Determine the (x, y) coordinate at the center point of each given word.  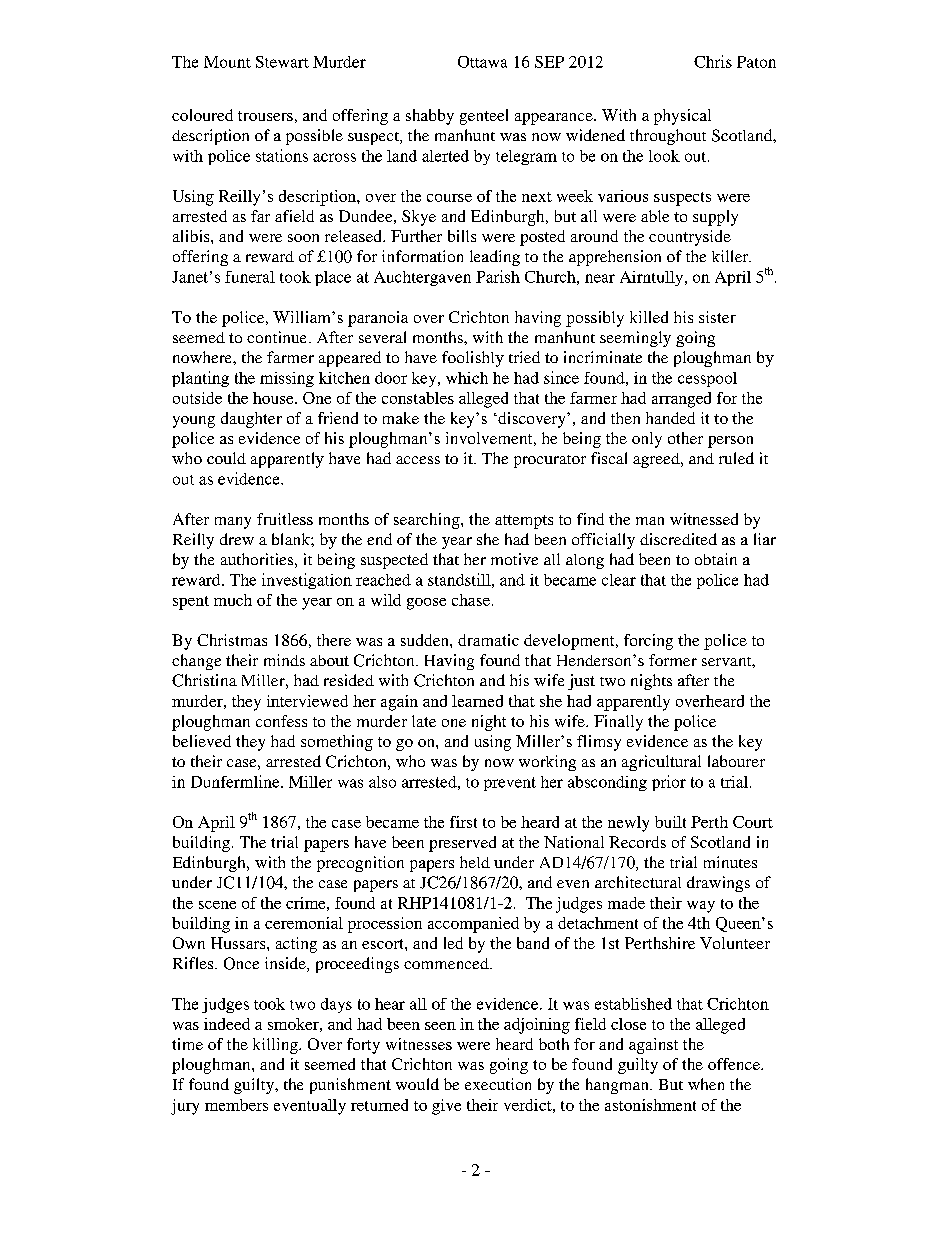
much (233, 600)
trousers (265, 116)
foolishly (473, 359)
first (463, 822)
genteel (484, 117)
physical (682, 117)
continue (278, 337)
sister (717, 317)
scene (217, 905)
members (236, 1105)
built (670, 822)
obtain (716, 559)
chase (471, 600)
